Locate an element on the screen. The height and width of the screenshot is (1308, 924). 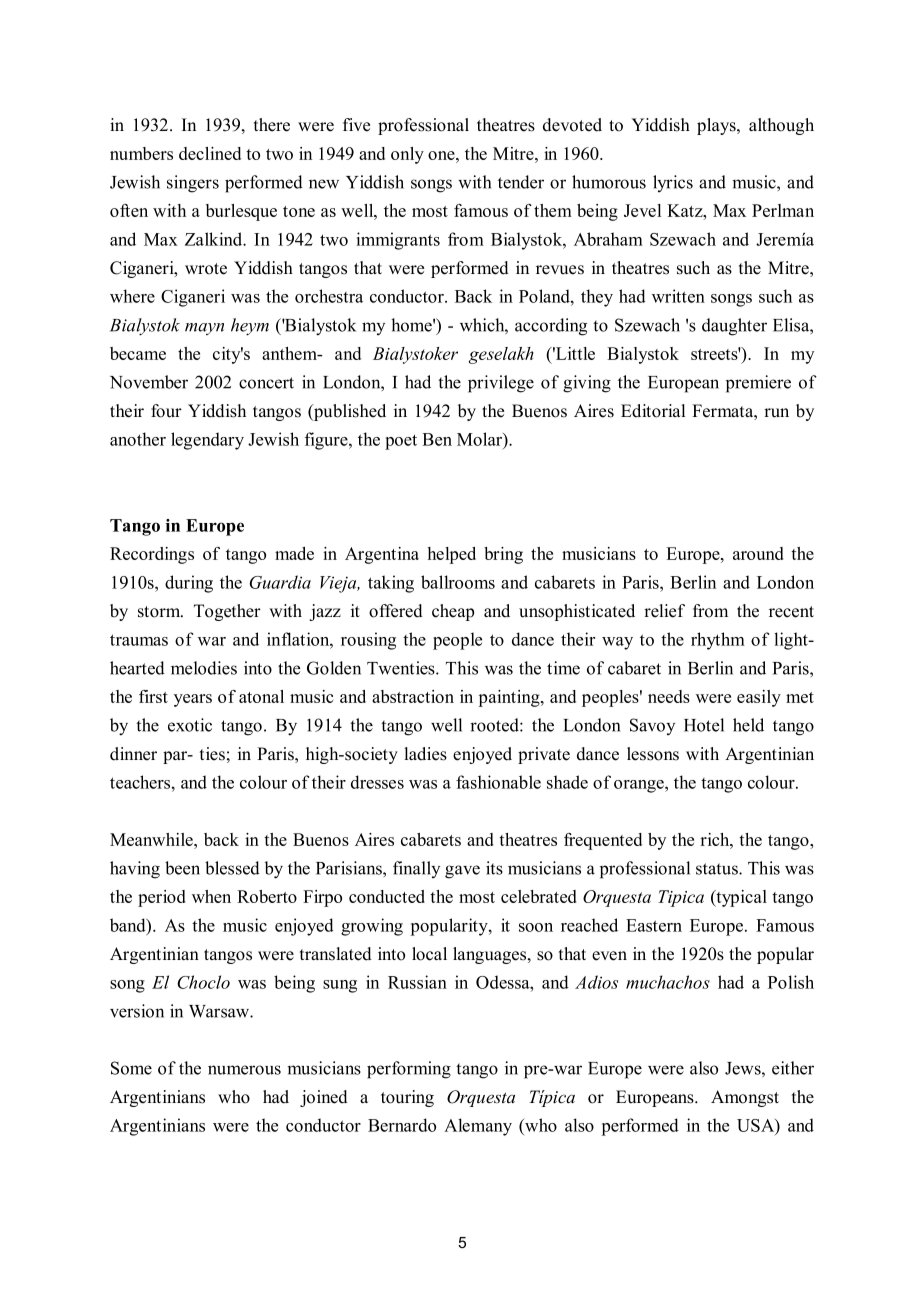
around is located at coordinates (758, 553).
